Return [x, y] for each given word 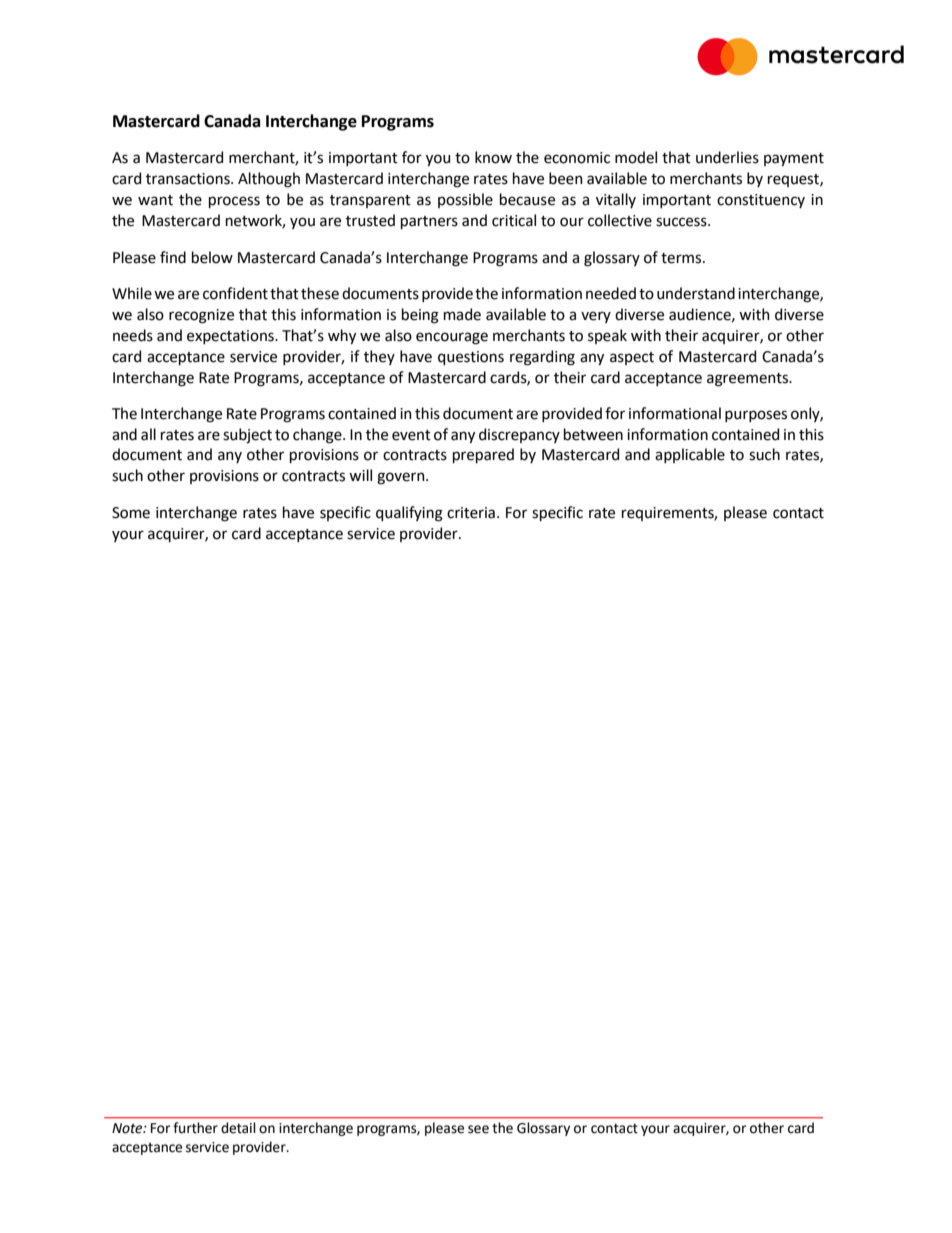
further [195, 1128]
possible [465, 200]
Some [131, 513]
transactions [189, 179]
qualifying [409, 514]
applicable [690, 455]
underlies [727, 157]
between [593, 434]
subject [247, 435]
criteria [471, 513]
